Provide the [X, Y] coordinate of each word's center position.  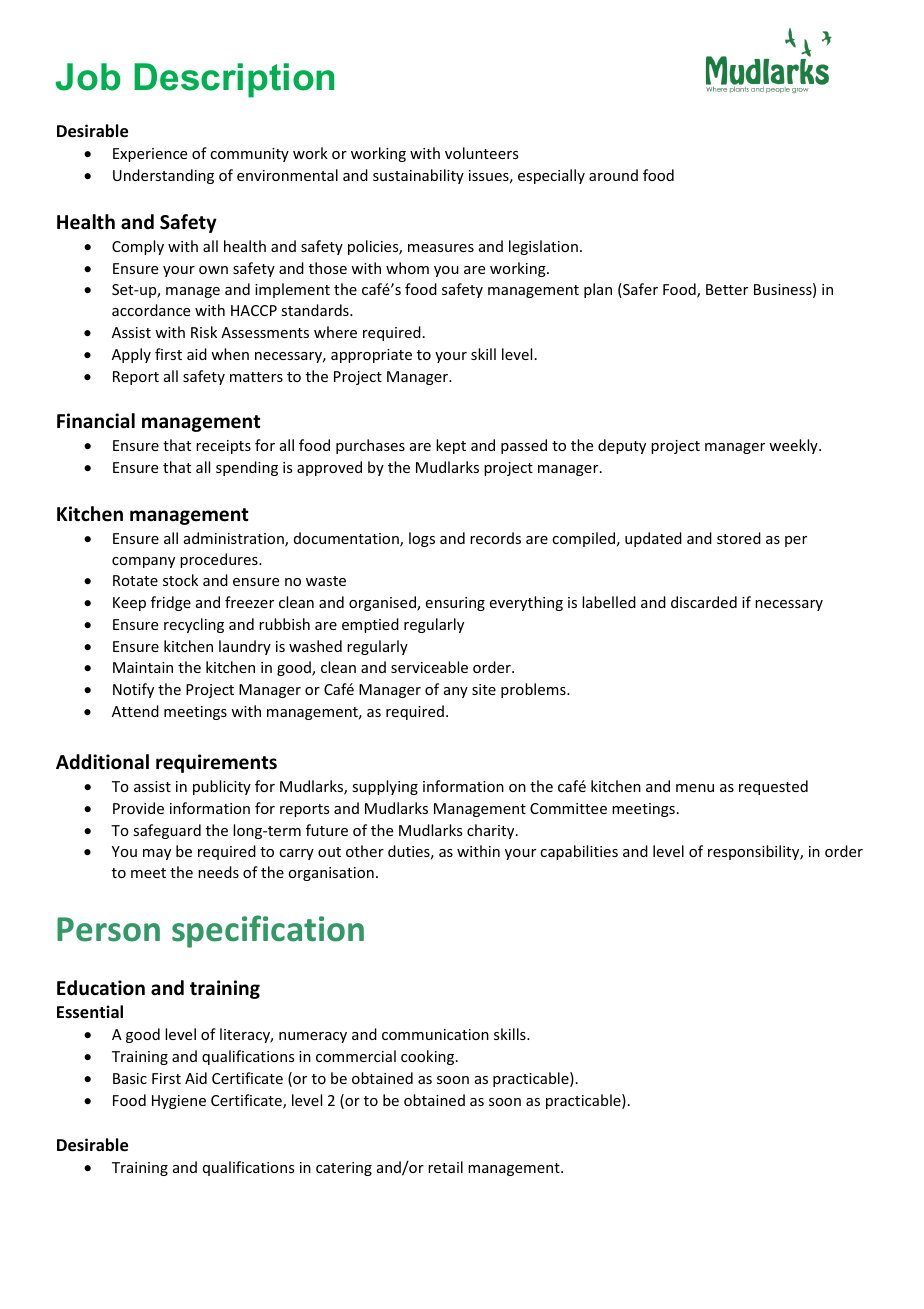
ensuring [455, 604]
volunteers [481, 153]
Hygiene [179, 1102]
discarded [704, 602]
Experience [150, 155]
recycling [194, 625]
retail [445, 1167]
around [613, 175]
